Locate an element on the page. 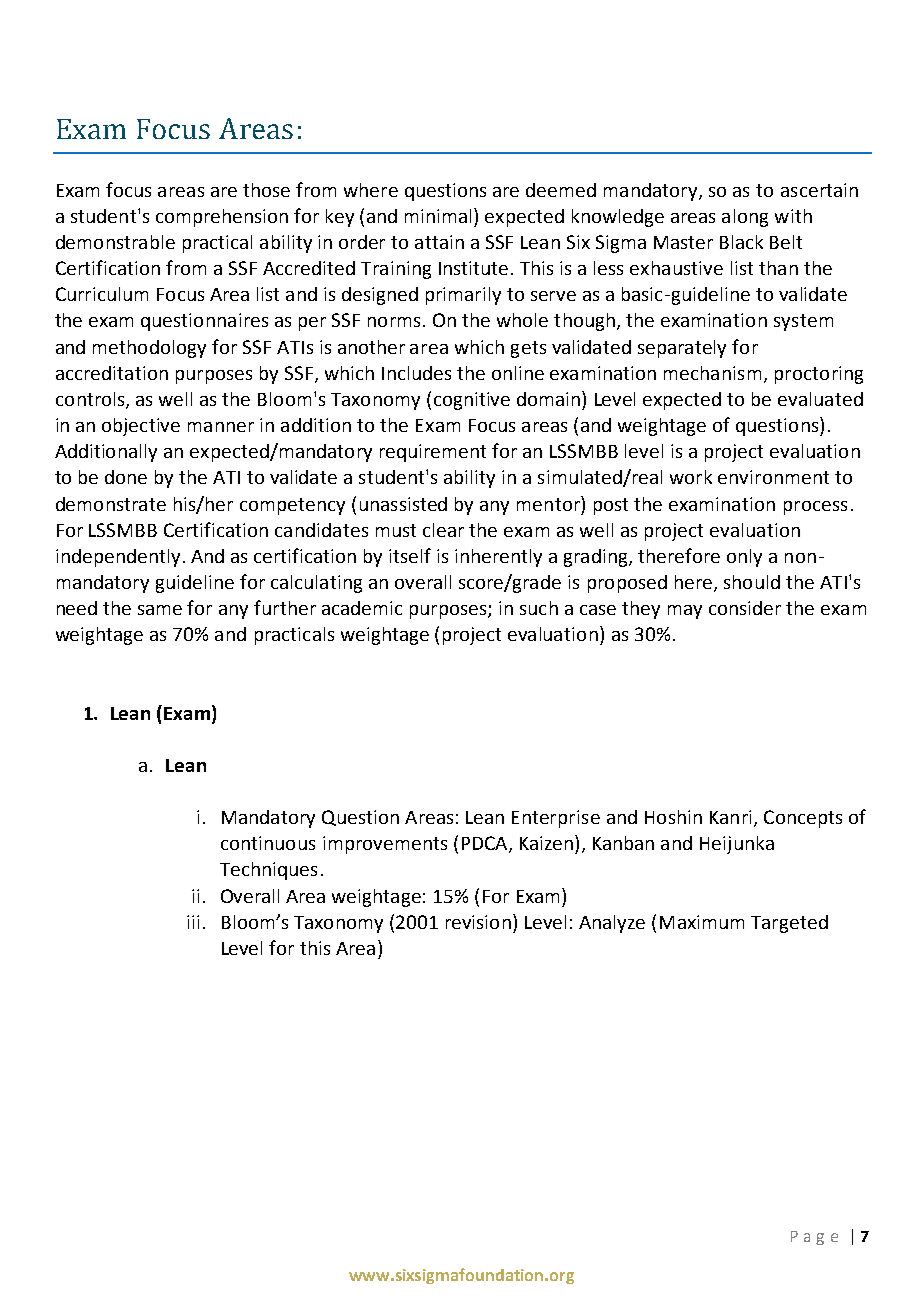 The height and width of the image is (1301, 924). minimal is located at coordinates (440, 215).
